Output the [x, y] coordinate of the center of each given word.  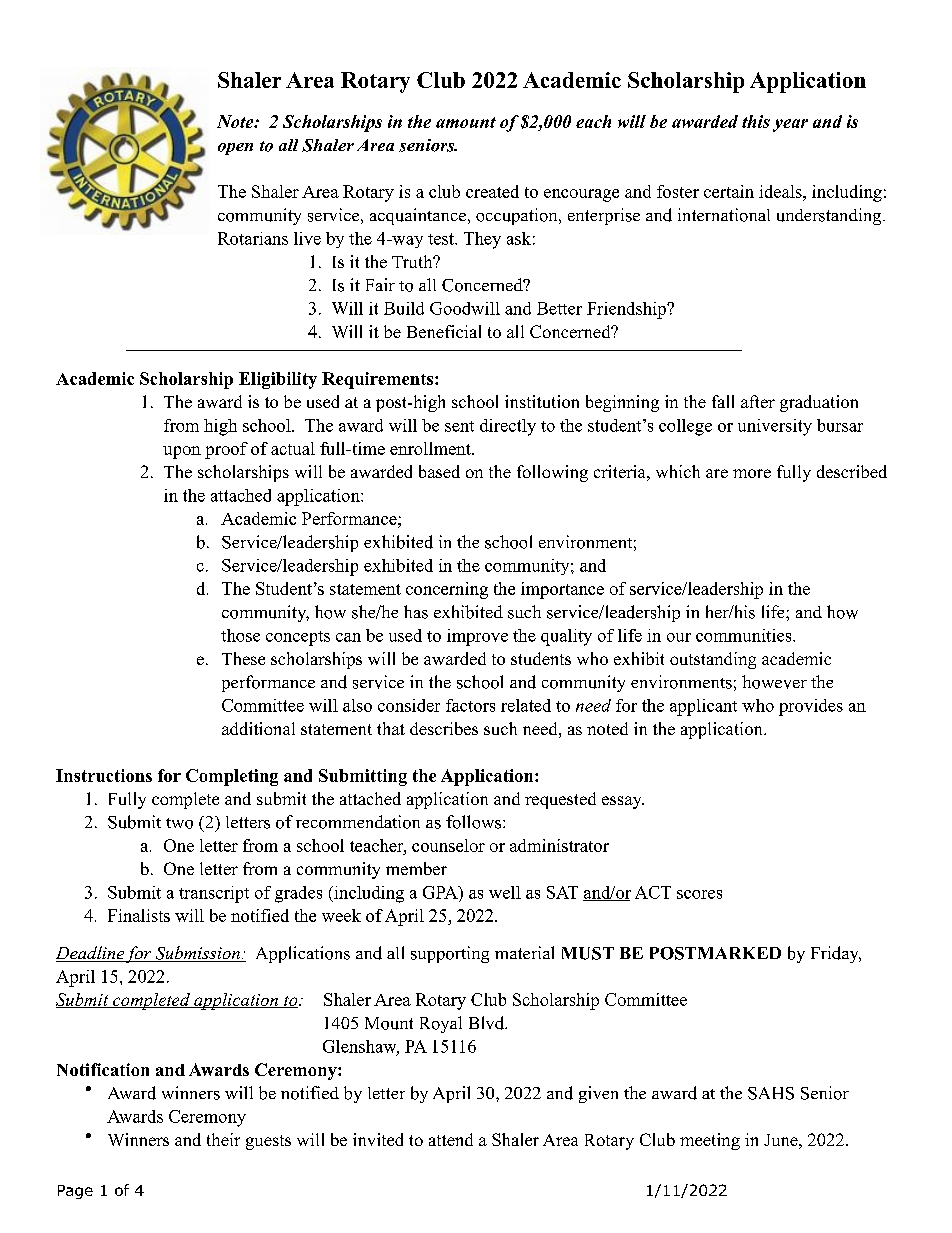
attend [451, 1139]
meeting [710, 1141]
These [243, 658]
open [235, 149]
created [492, 191]
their [223, 1139]
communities [745, 635]
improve [477, 637]
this [756, 121]
